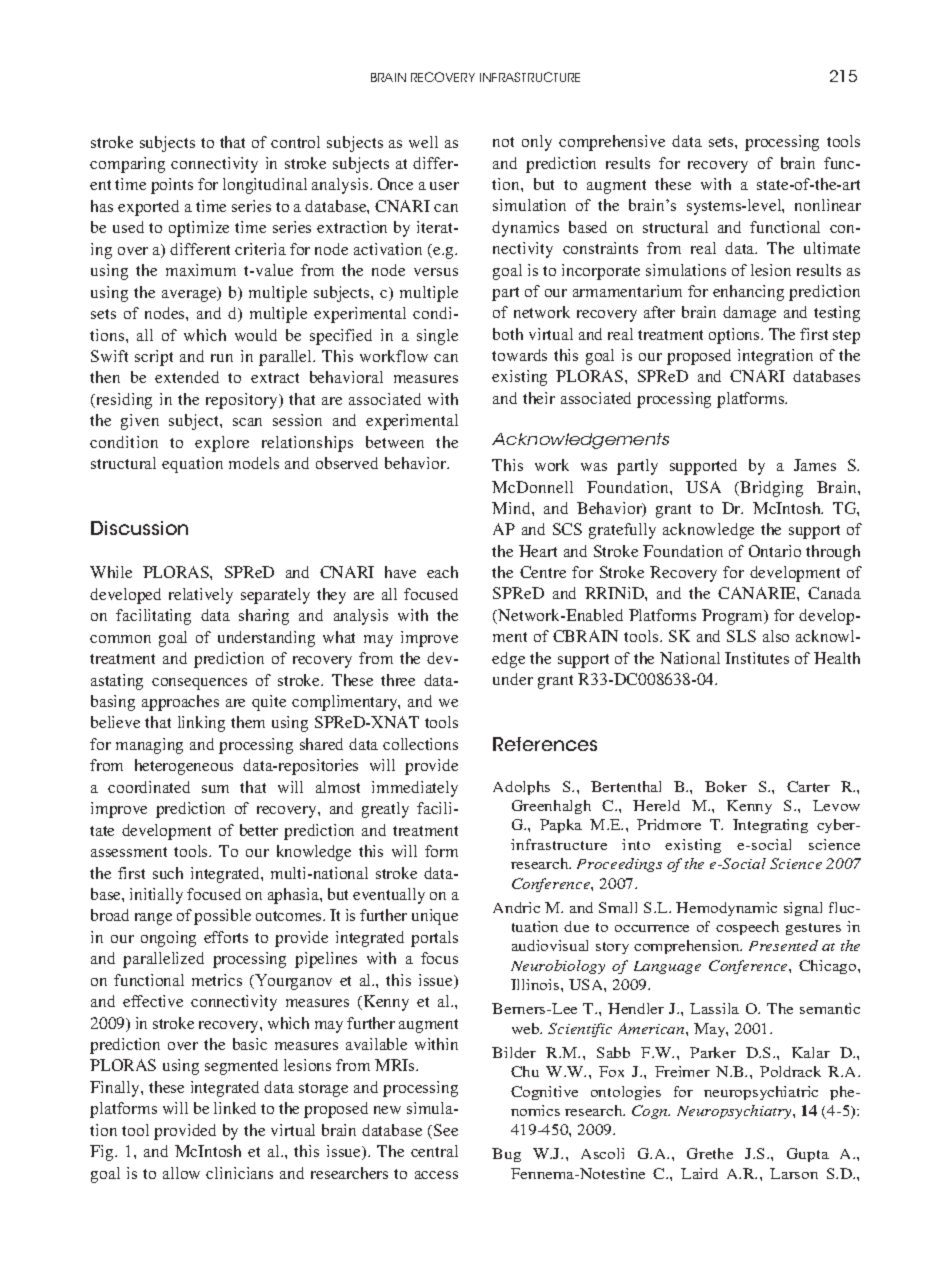  I want to click on user, so click(444, 186).
